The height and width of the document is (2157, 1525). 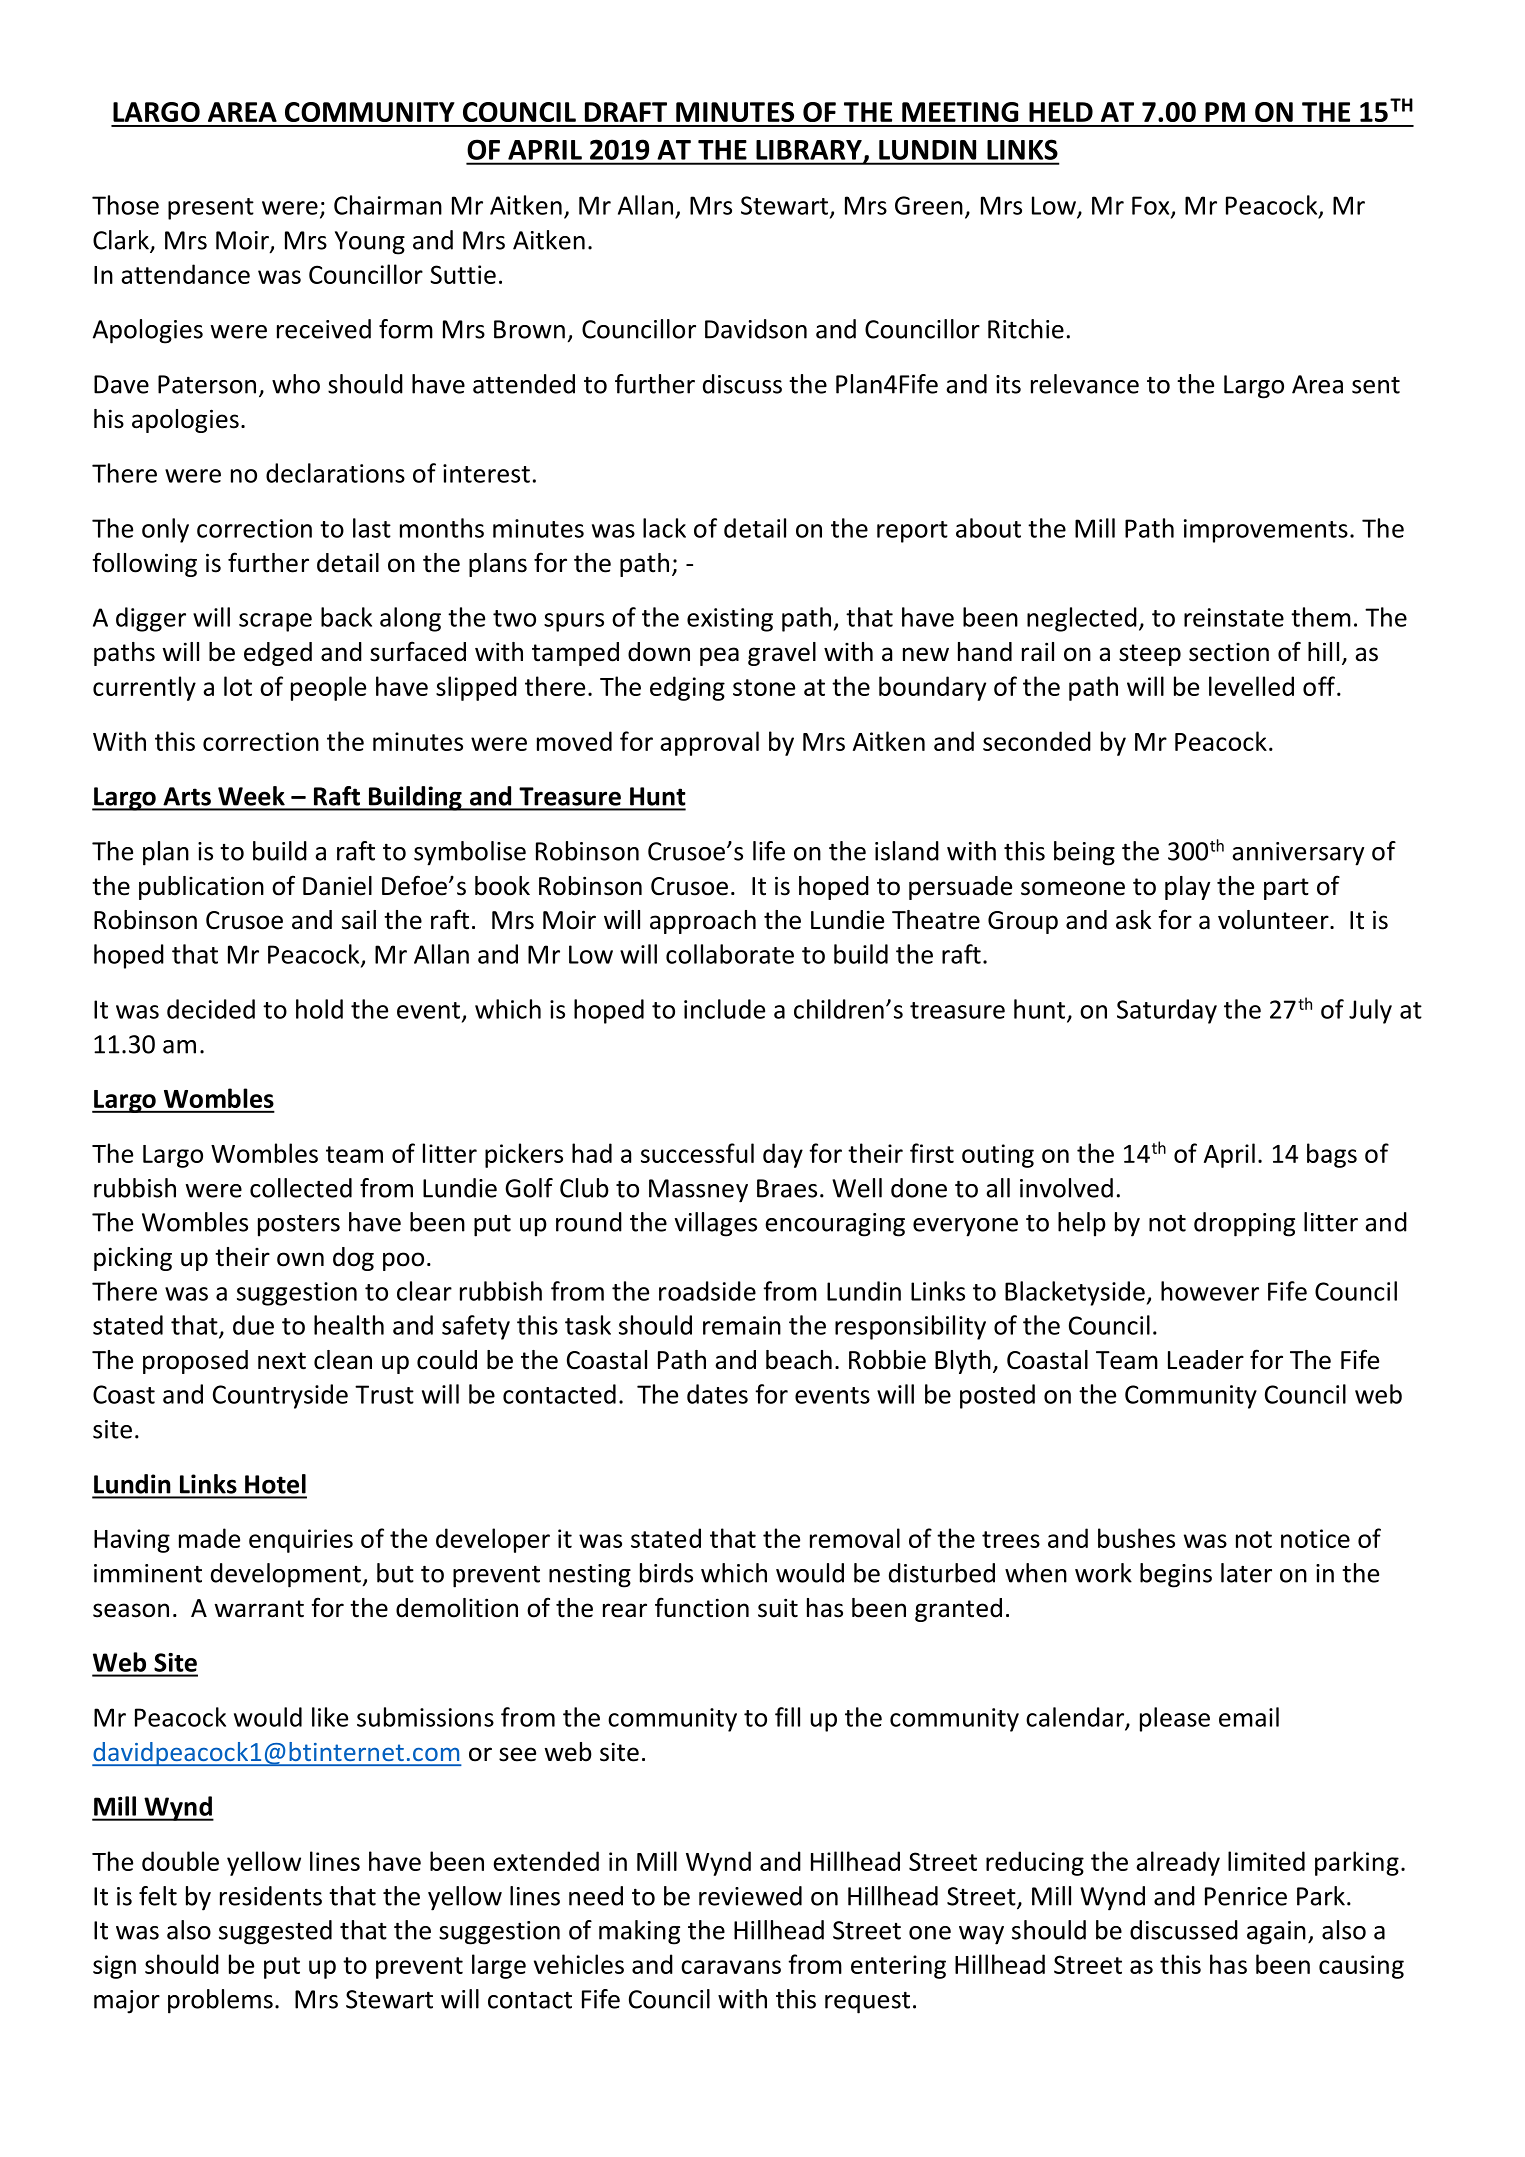 What do you see at coordinates (1246, 1573) in the document?
I see `later` at bounding box center [1246, 1573].
